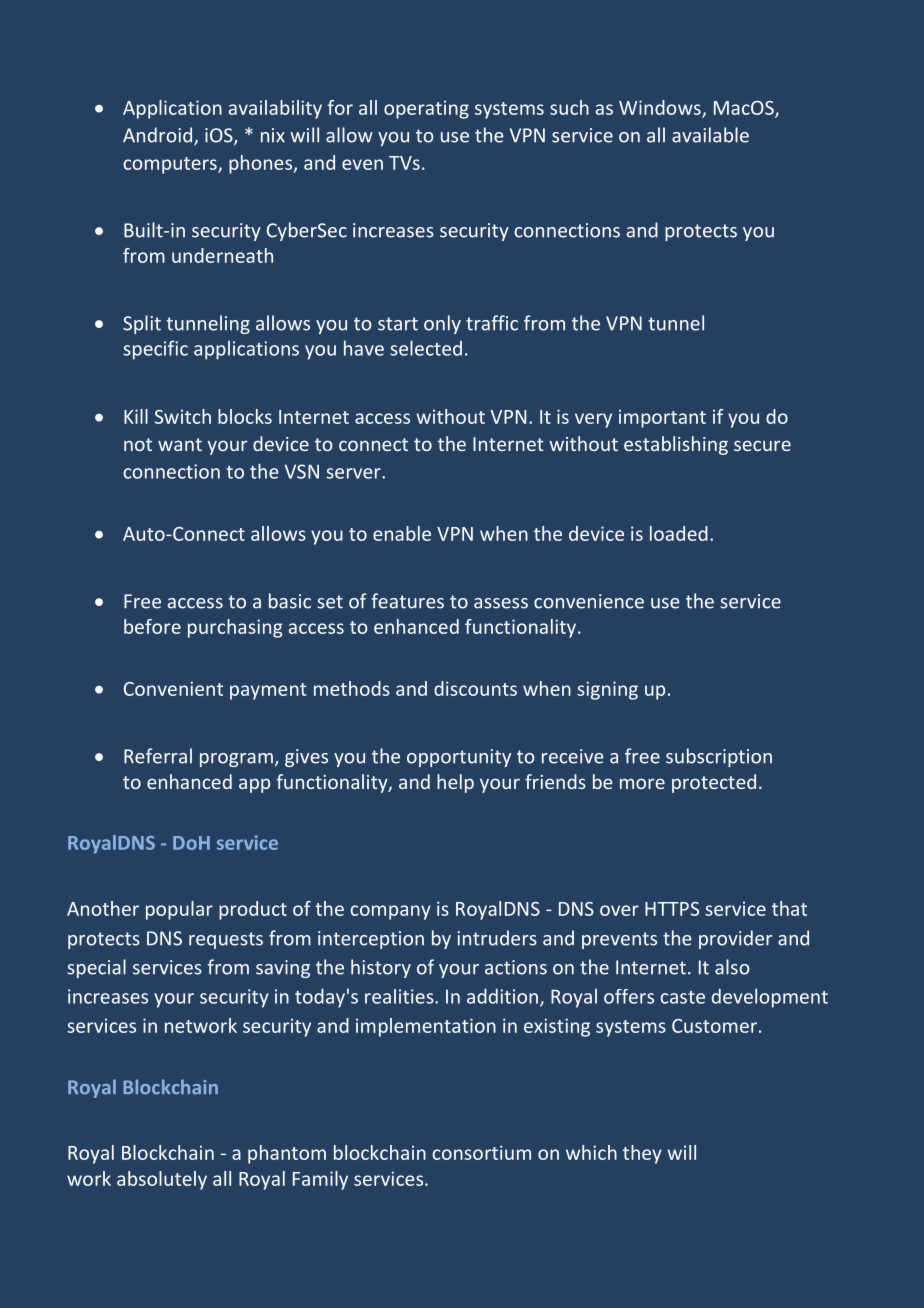  Describe the element at coordinates (402, 533) in the page. I see `enable` at that location.
